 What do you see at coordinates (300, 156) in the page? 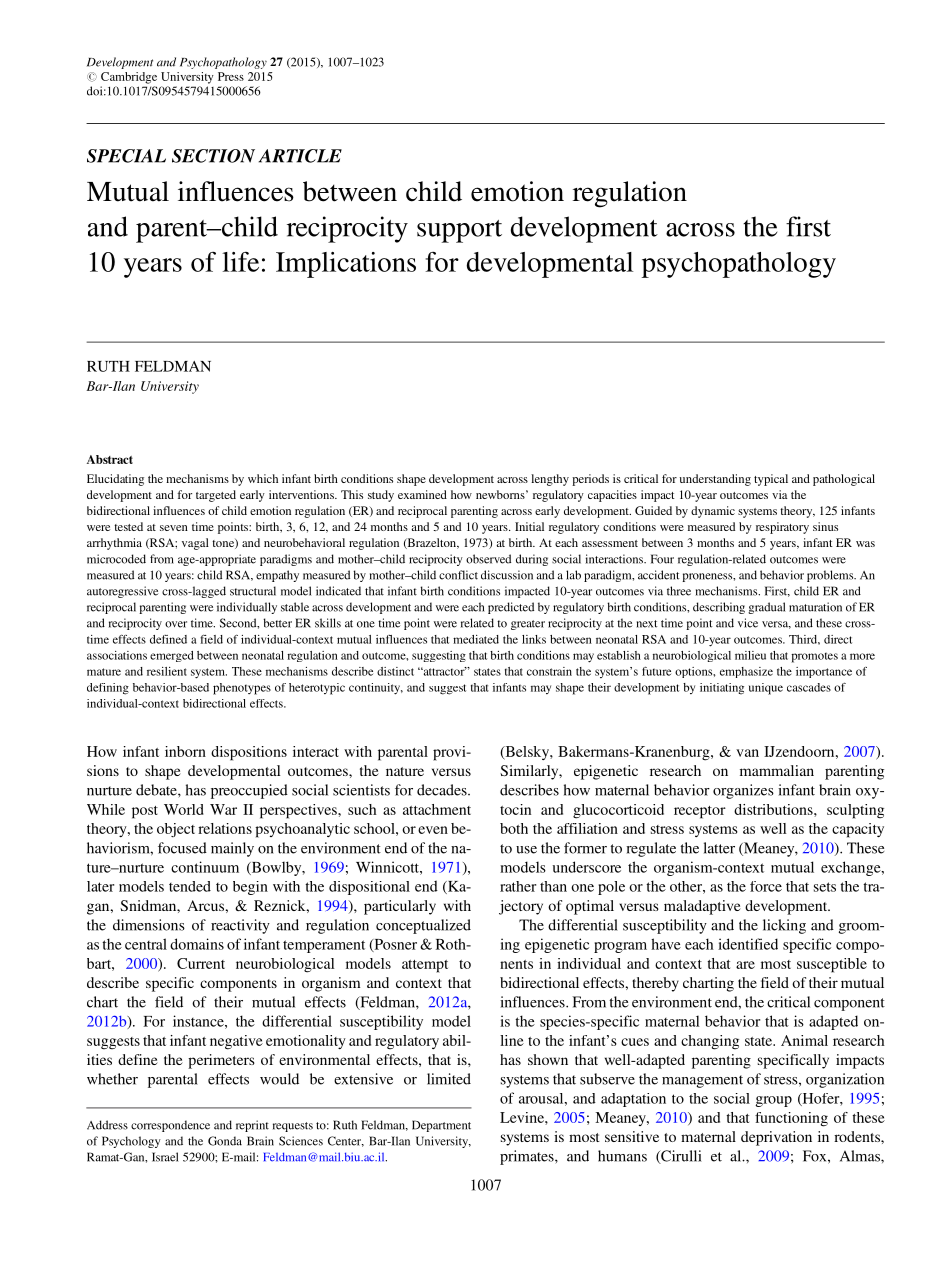
I see `ARTICLE` at bounding box center [300, 156].
